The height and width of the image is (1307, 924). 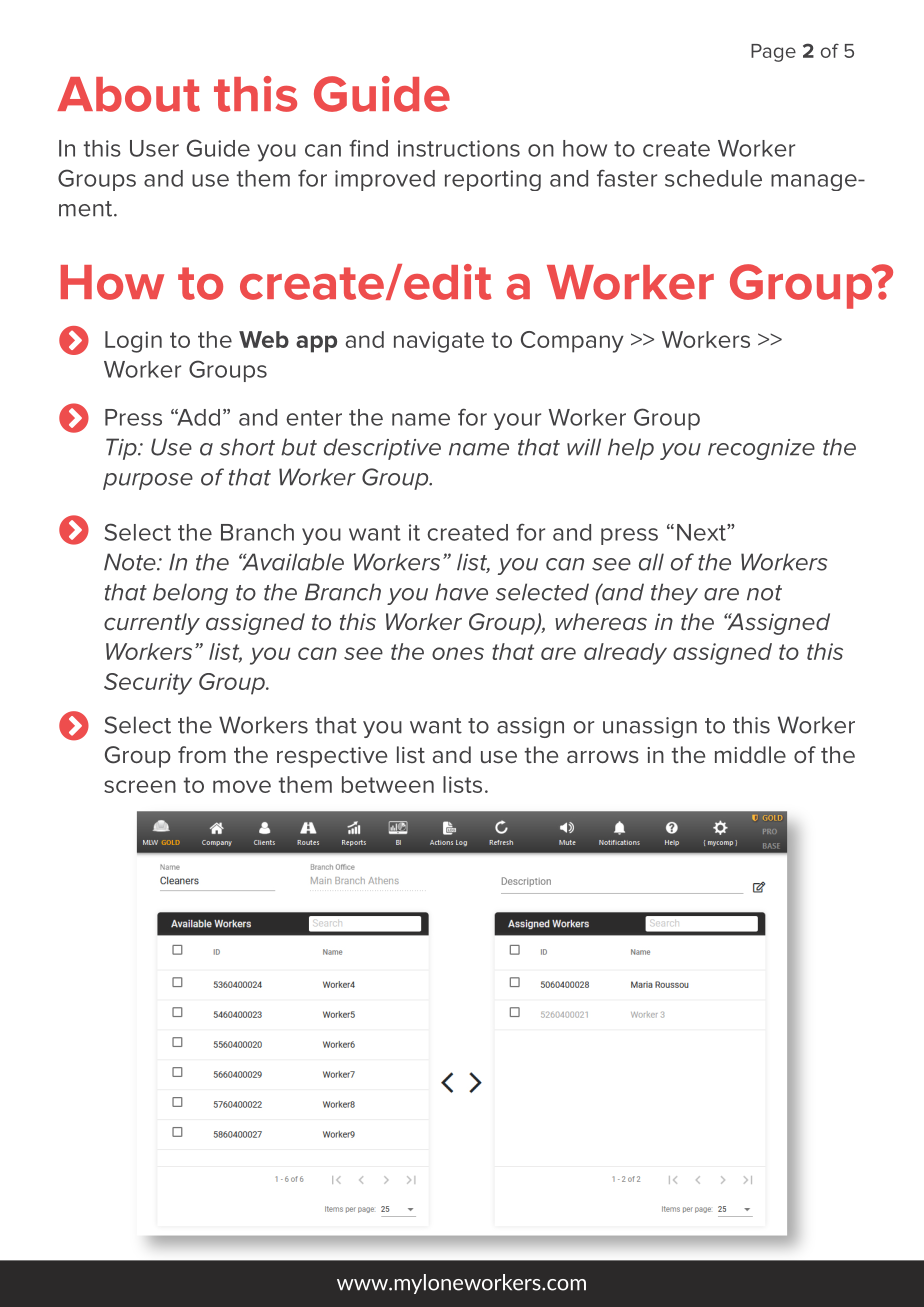 What do you see at coordinates (264, 339) in the image?
I see `Web` at bounding box center [264, 339].
